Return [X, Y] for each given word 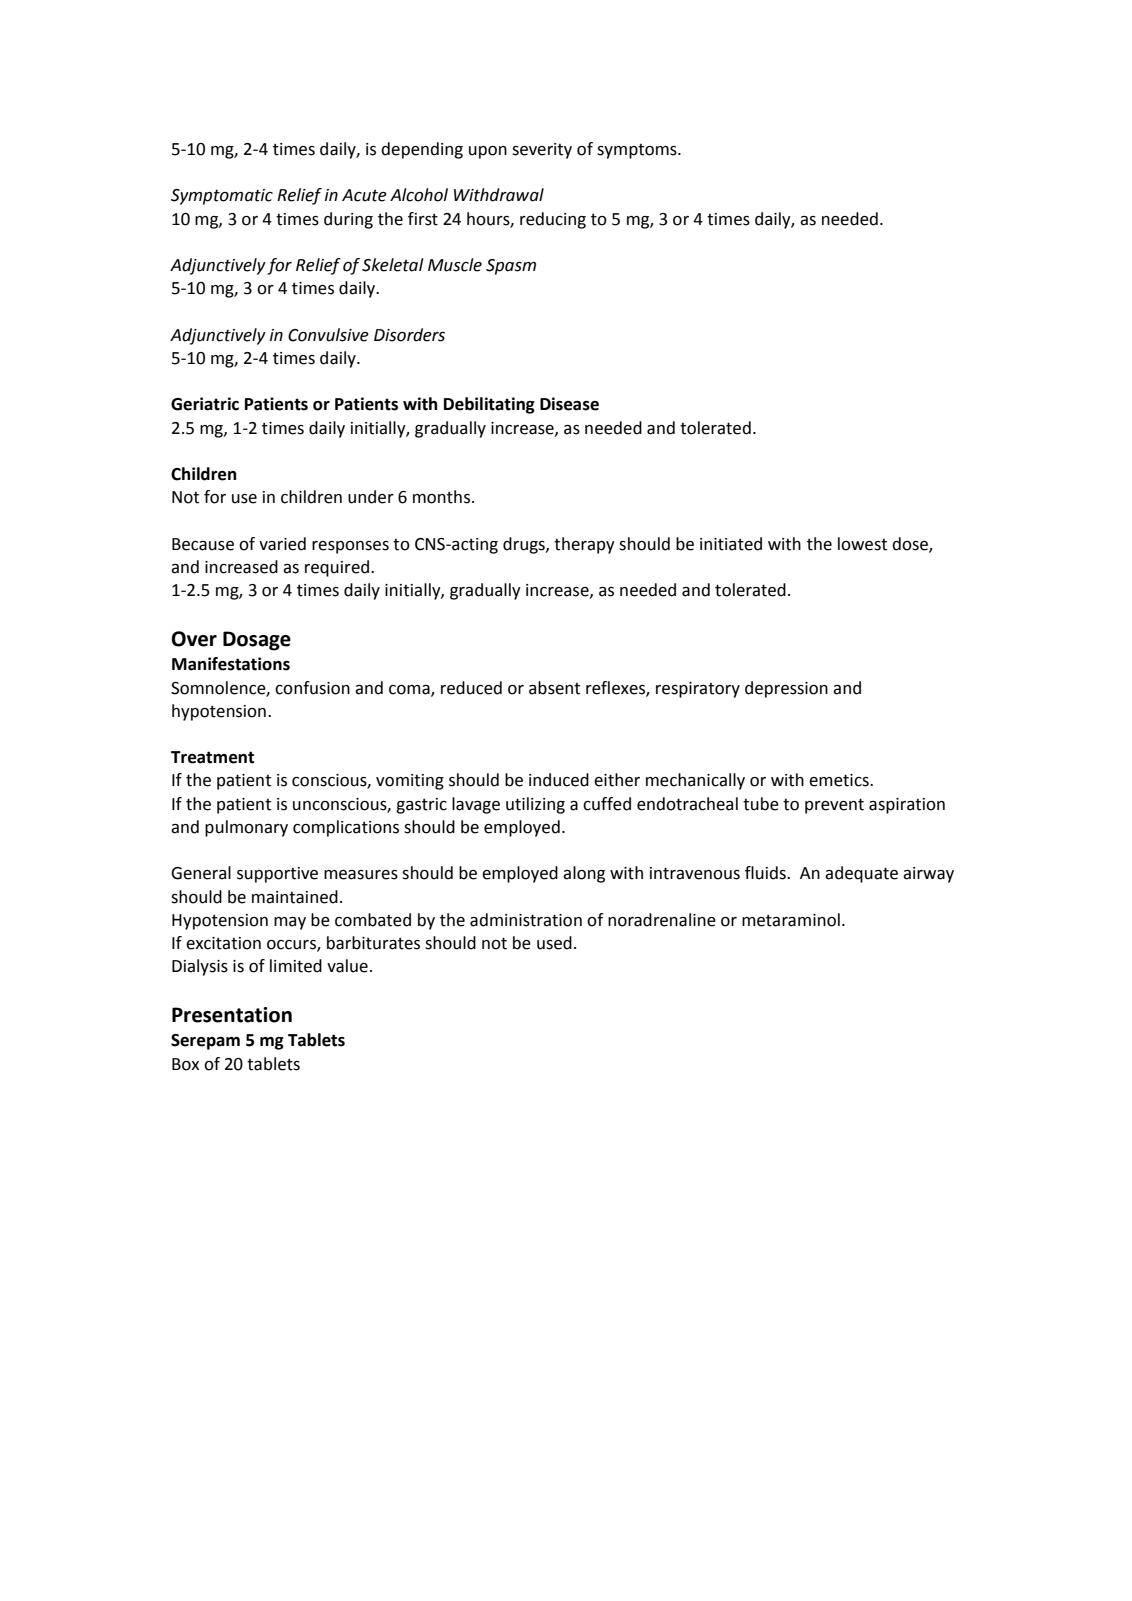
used [554, 943]
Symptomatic [222, 197]
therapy [584, 545]
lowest [862, 544]
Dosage [257, 641]
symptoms [638, 151]
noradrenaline [662, 920]
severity [542, 151]
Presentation [232, 1015]
